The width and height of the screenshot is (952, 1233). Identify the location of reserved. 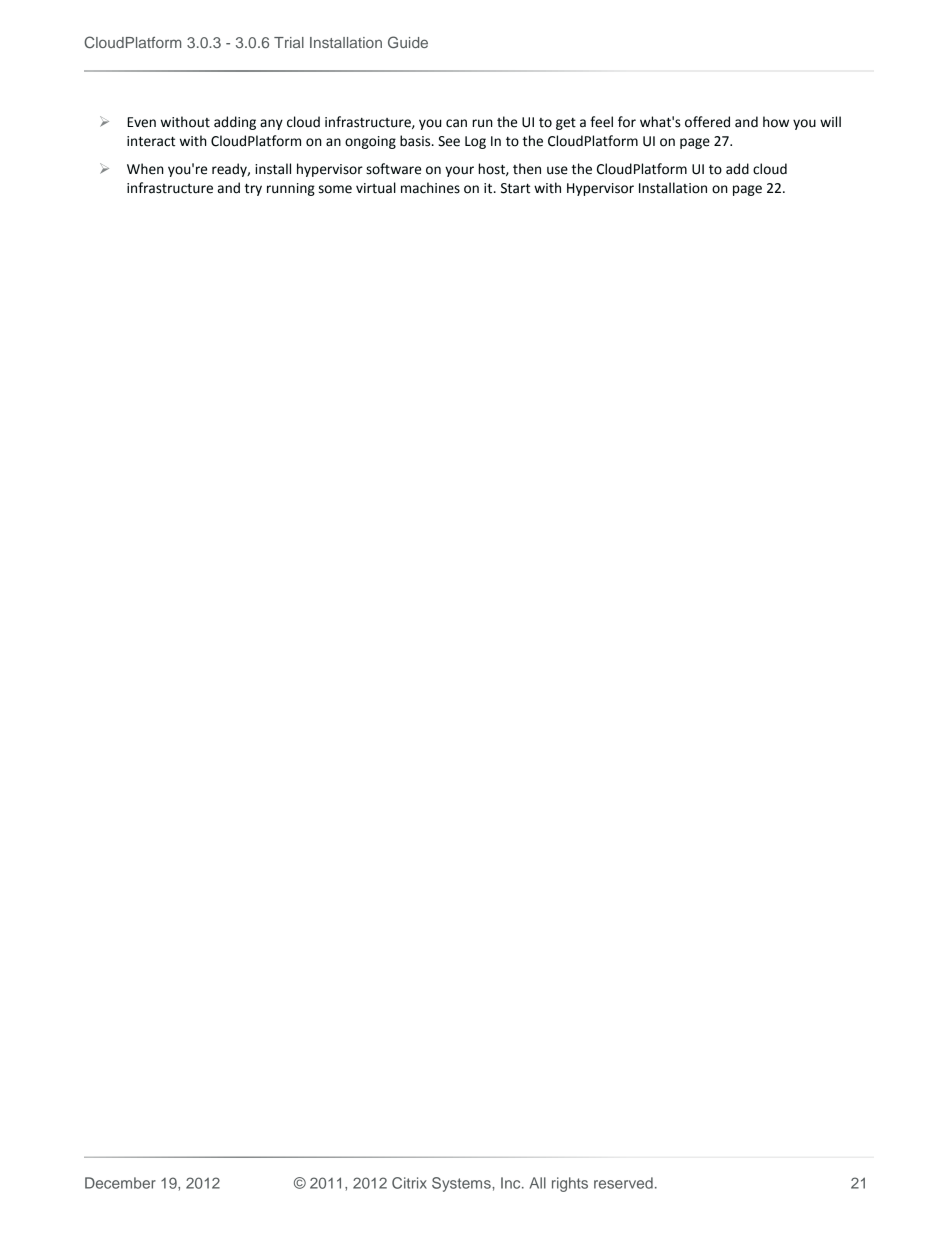
(623, 1183).
